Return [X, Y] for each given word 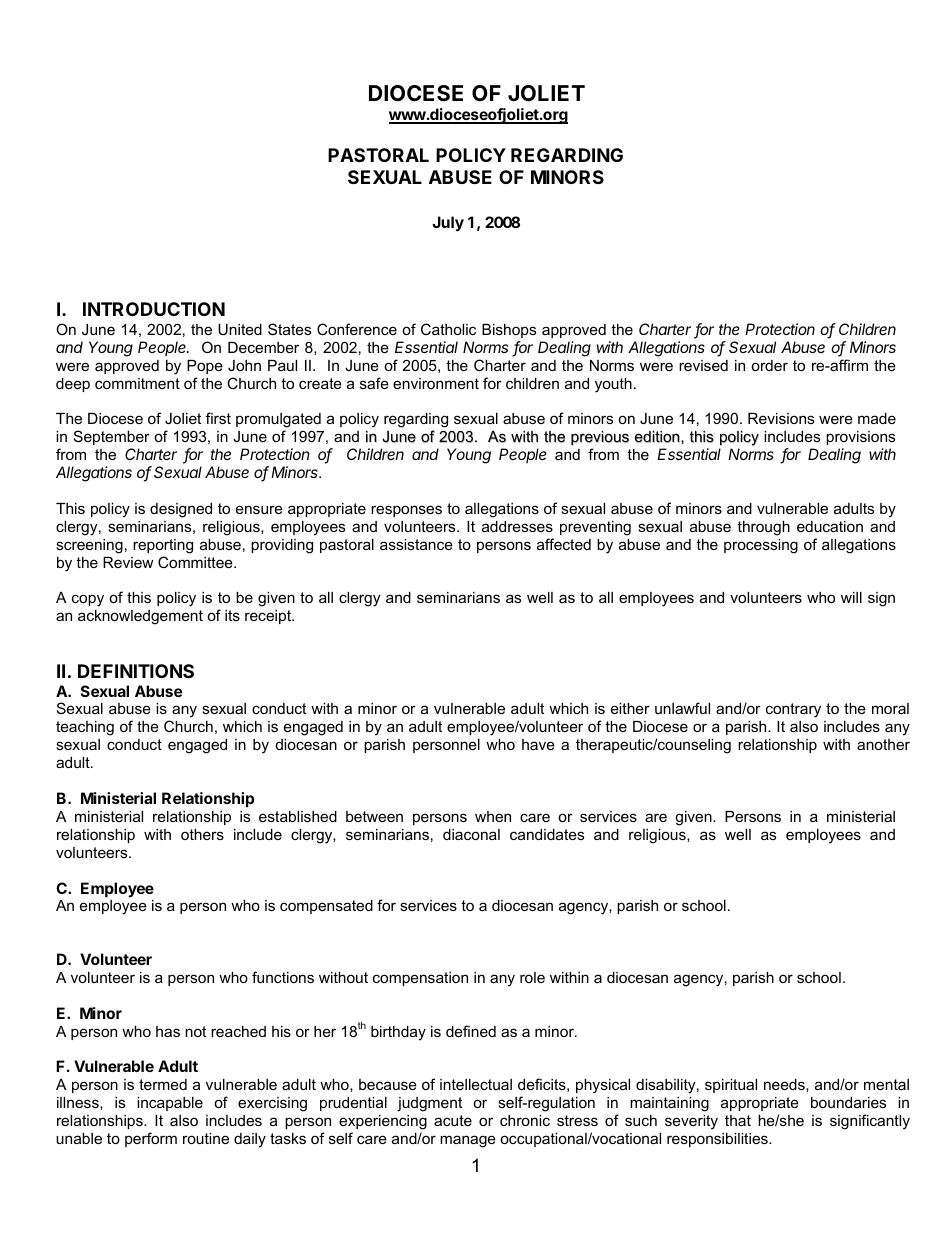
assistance [416, 544]
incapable [170, 1104]
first [218, 418]
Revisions [781, 418]
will [851, 597]
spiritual [731, 1086]
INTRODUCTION [154, 309]
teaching [85, 728]
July [448, 224]
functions [283, 977]
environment [436, 383]
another [883, 744]
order [769, 365]
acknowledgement [140, 617]
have [538, 744]
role [532, 977]
